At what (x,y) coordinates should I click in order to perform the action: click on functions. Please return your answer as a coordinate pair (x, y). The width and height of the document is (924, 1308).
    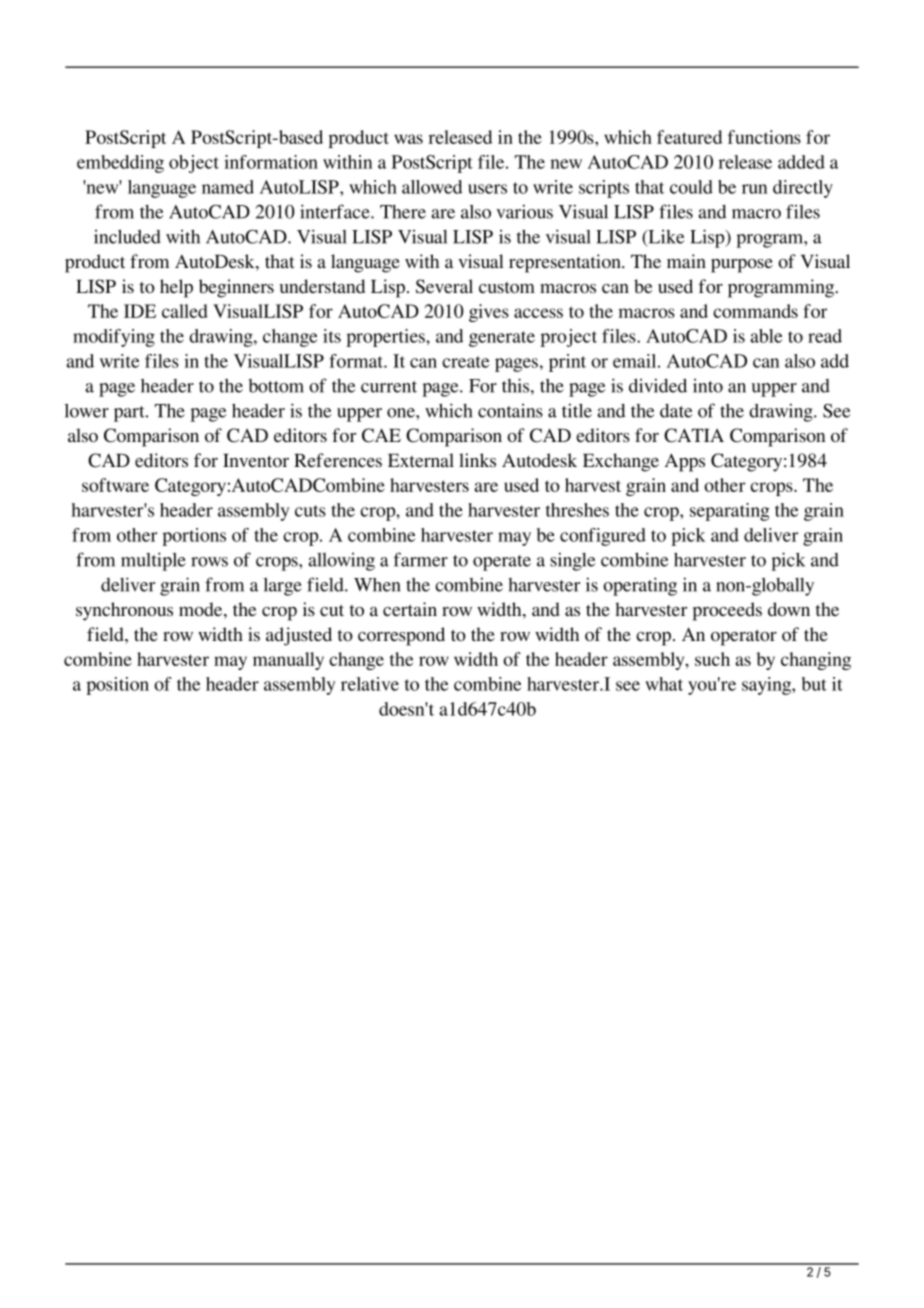
    Looking at the image, I should click on (764, 137).
